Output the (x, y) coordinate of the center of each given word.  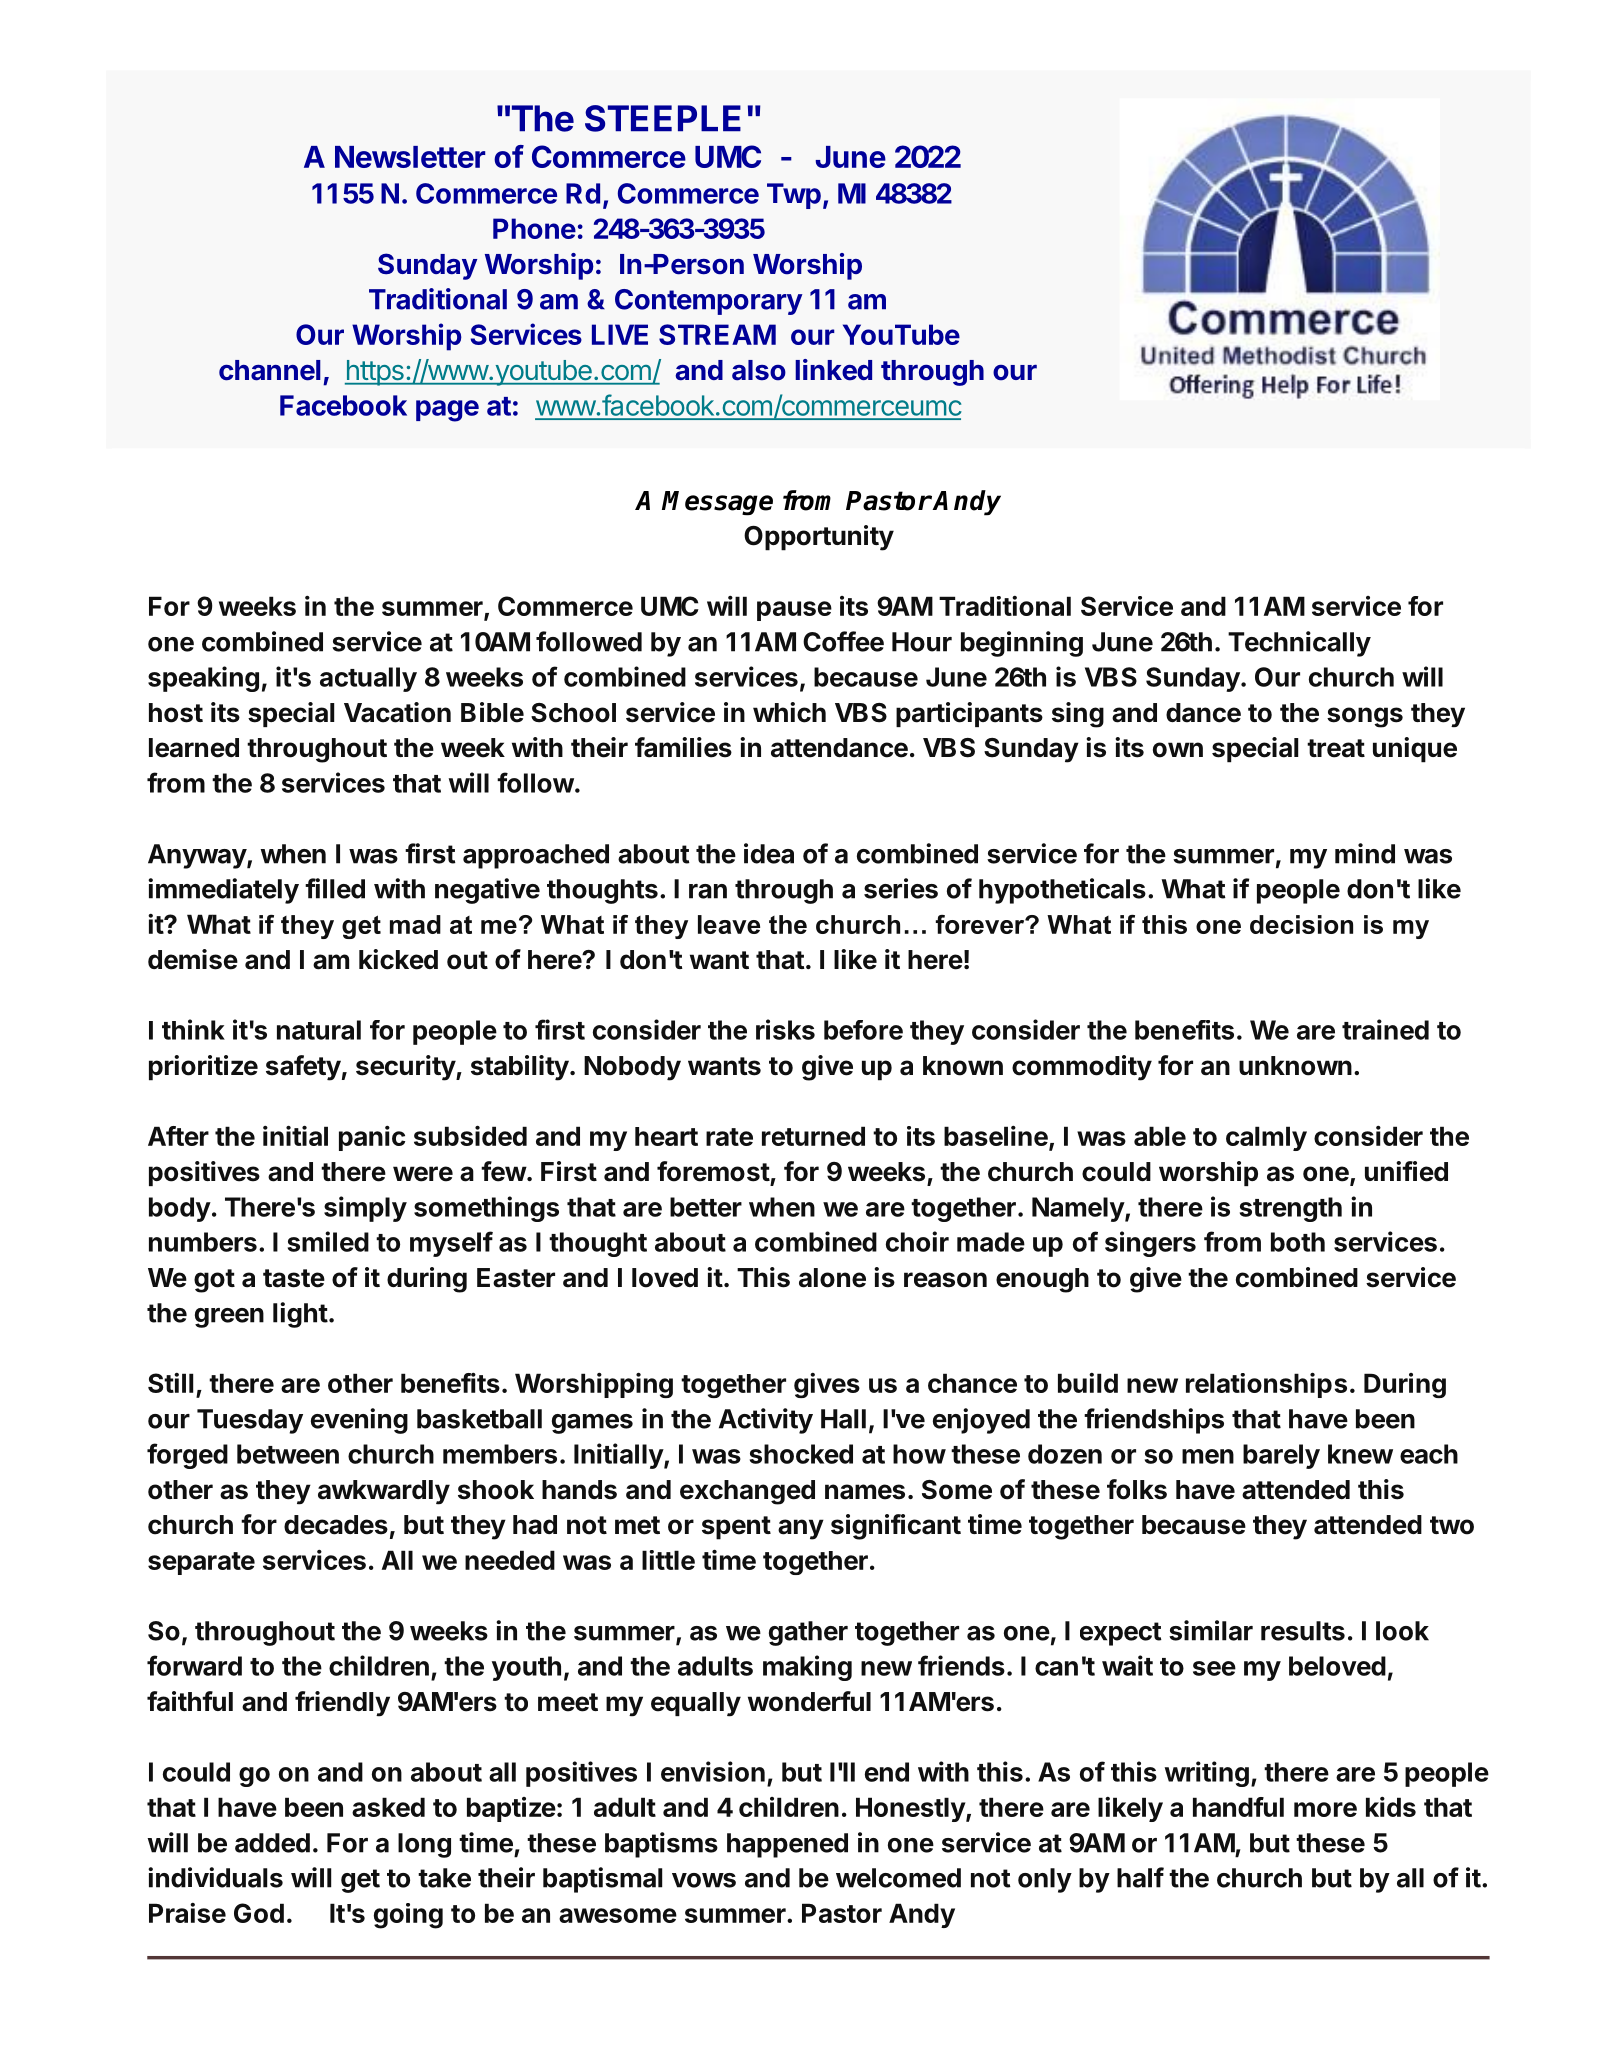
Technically (1299, 644)
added (272, 1843)
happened (787, 1845)
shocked (801, 1454)
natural (319, 1030)
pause (794, 611)
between (288, 1454)
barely (1281, 1456)
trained (1385, 1029)
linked (833, 370)
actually (368, 679)
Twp (794, 196)
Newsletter (410, 157)
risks (785, 1029)
